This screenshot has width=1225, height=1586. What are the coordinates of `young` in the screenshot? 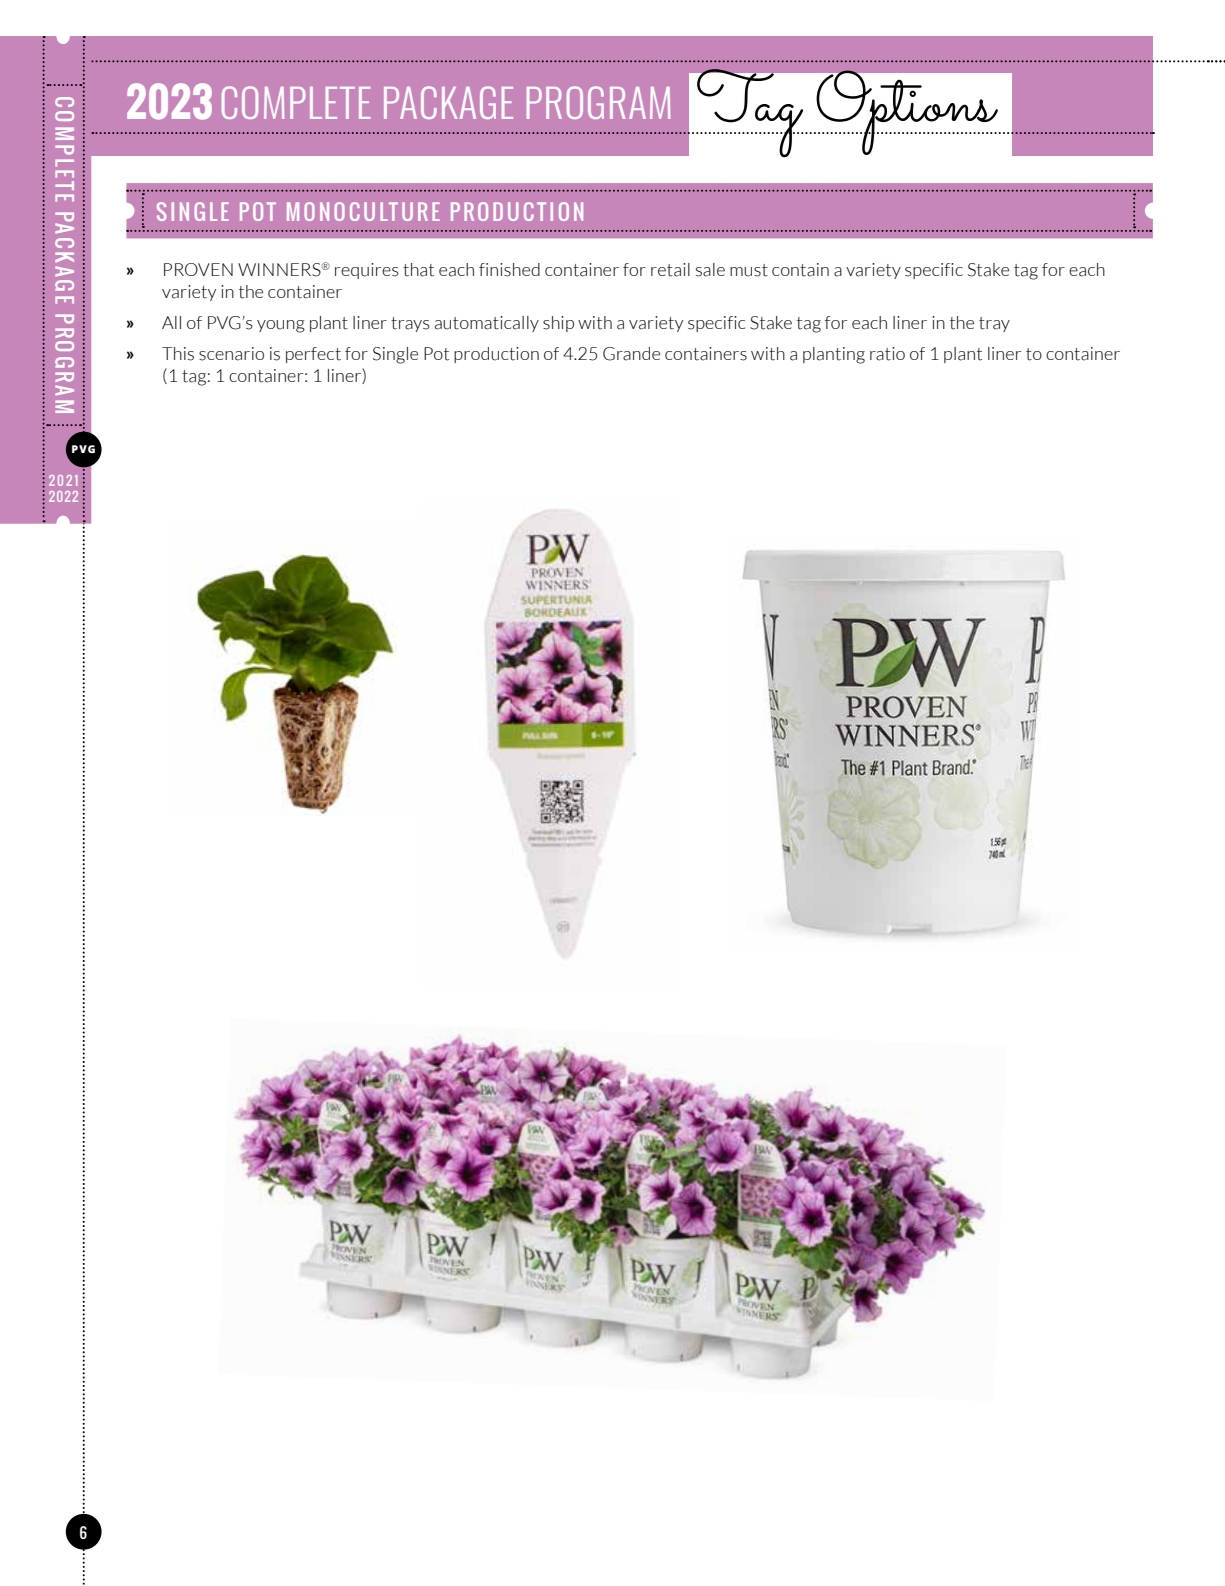 It's located at (281, 326).
